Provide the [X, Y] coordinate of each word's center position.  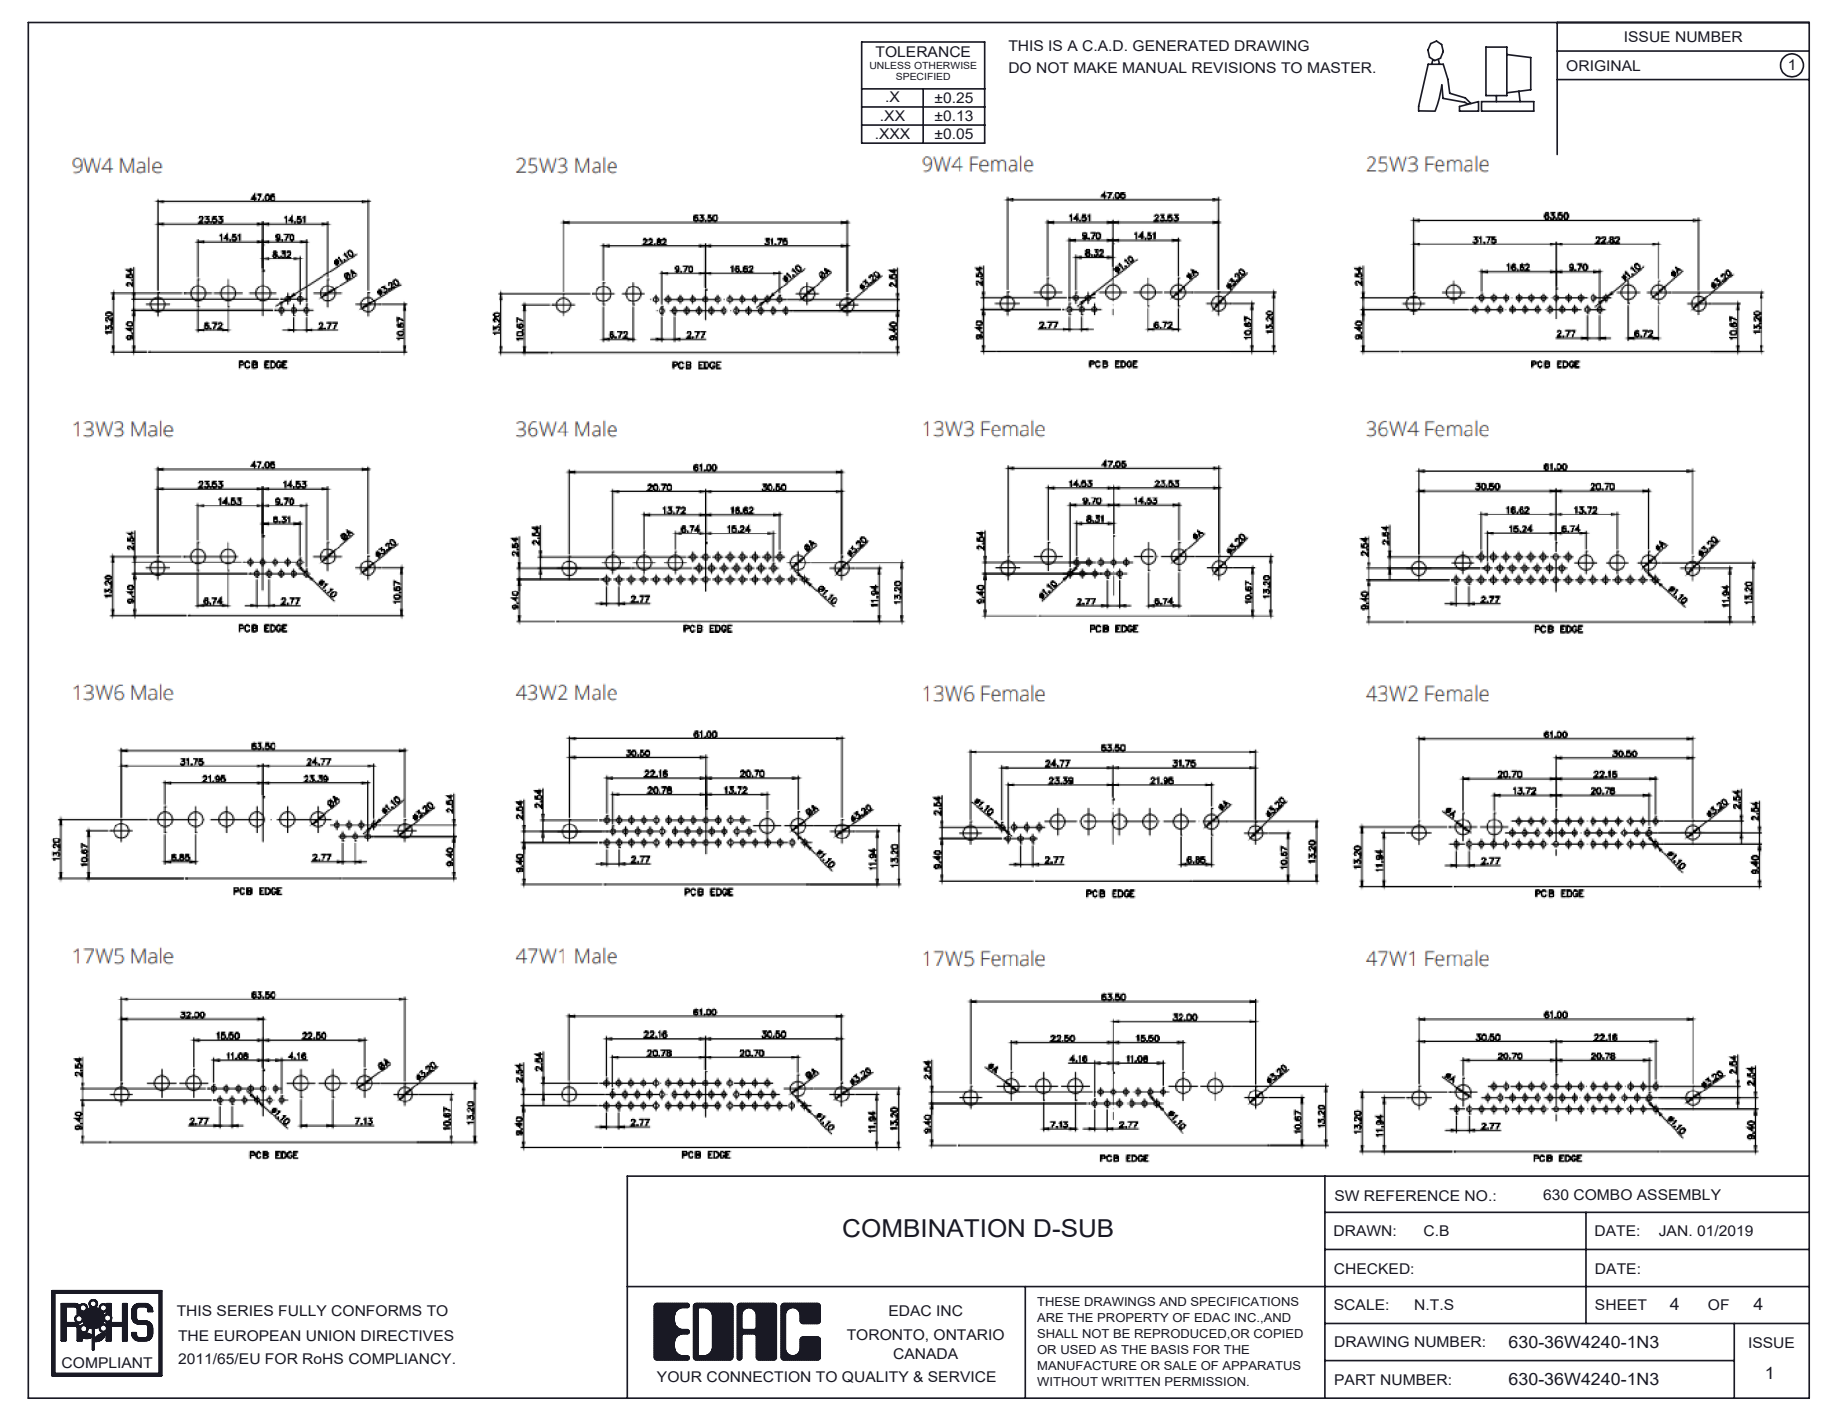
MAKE [1095, 67]
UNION [330, 1336]
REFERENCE [1412, 1196]
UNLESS [890, 65]
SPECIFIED [923, 76]
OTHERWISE [945, 65]
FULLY [303, 1311]
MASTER [1341, 67]
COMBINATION [933, 1228]
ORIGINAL [1603, 66]
